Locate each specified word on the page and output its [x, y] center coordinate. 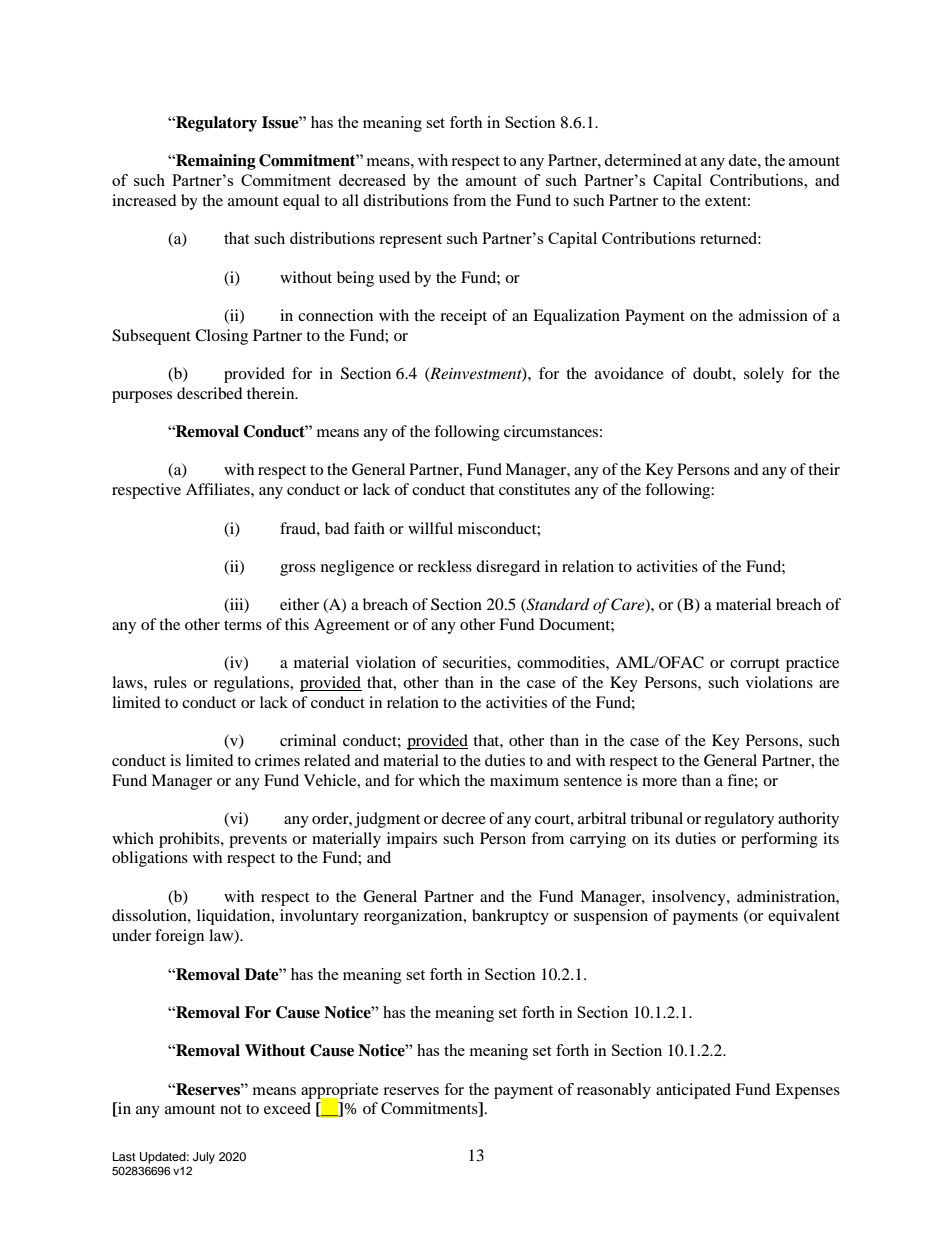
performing [779, 840]
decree [463, 818]
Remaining [215, 162]
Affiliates [219, 489]
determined [642, 160]
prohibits [190, 840]
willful [430, 528]
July [204, 1158]
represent [410, 241]
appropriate [340, 1092]
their [824, 469]
